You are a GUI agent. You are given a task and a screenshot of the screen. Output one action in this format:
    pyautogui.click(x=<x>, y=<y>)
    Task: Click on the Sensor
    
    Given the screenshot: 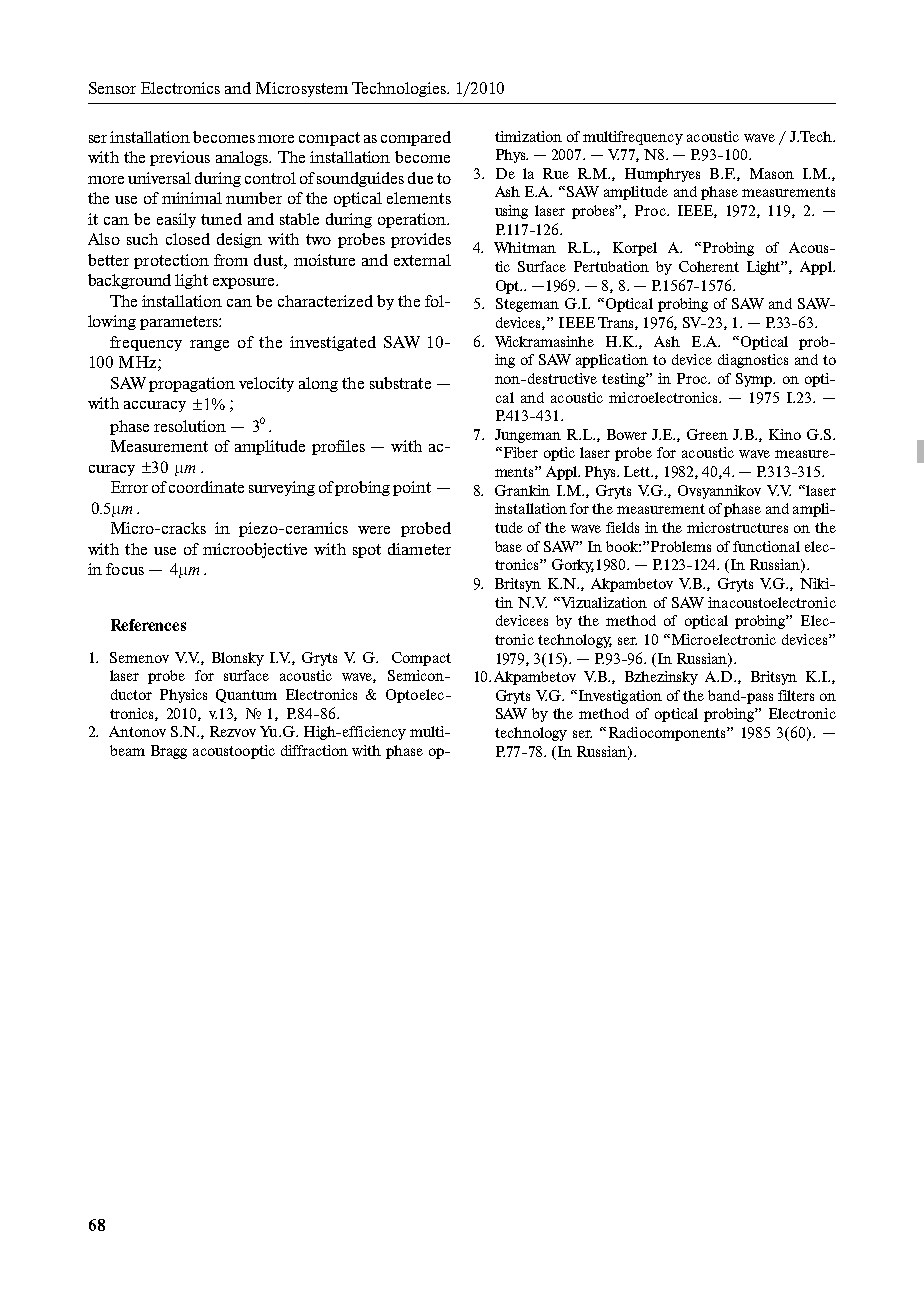 What is the action you would take?
    pyautogui.click(x=112, y=88)
